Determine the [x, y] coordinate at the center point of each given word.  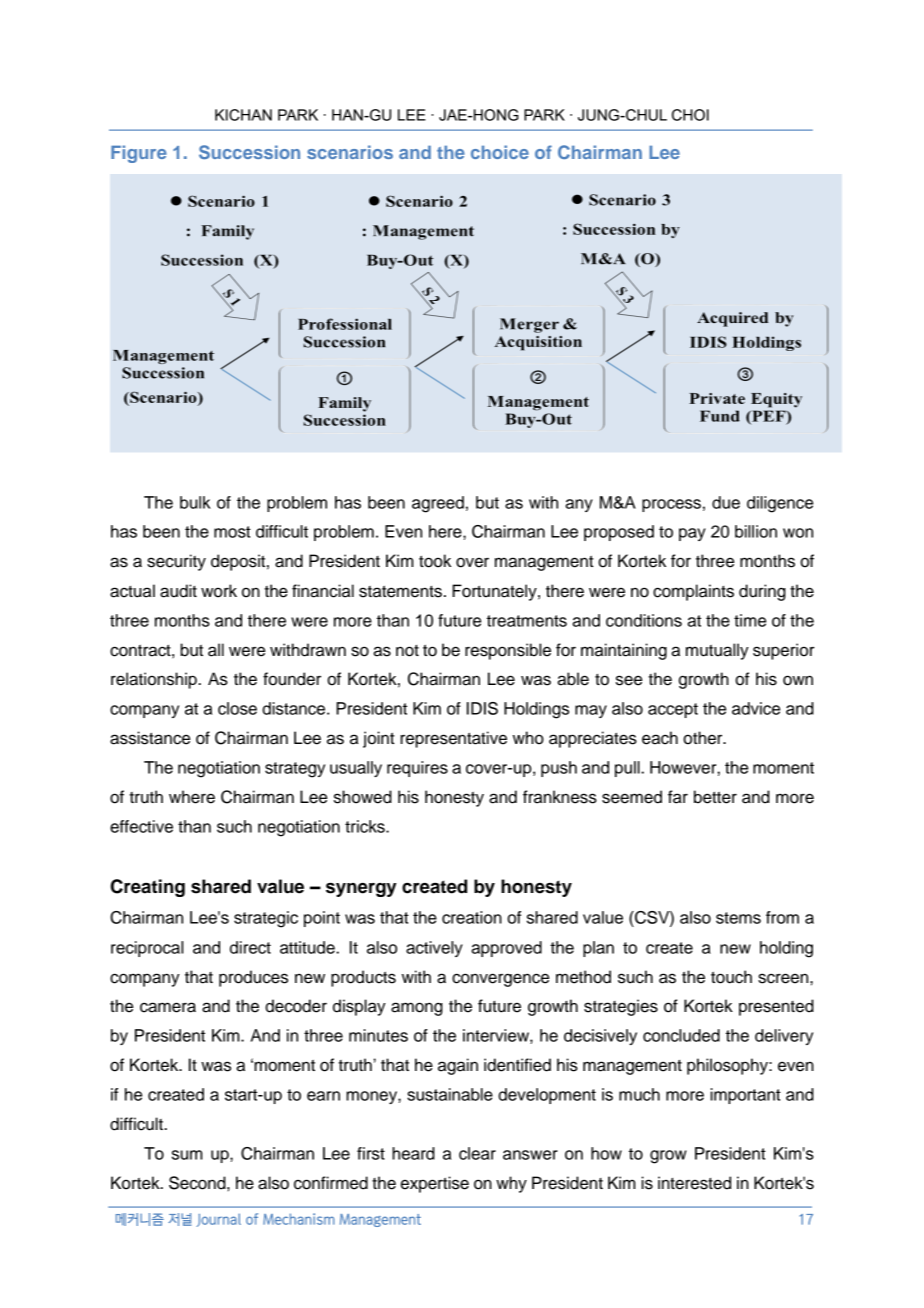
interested [694, 1183]
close [237, 708]
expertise [435, 1184]
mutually [717, 651]
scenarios [350, 152]
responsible [508, 651]
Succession [249, 152]
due [726, 502]
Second [198, 1183]
